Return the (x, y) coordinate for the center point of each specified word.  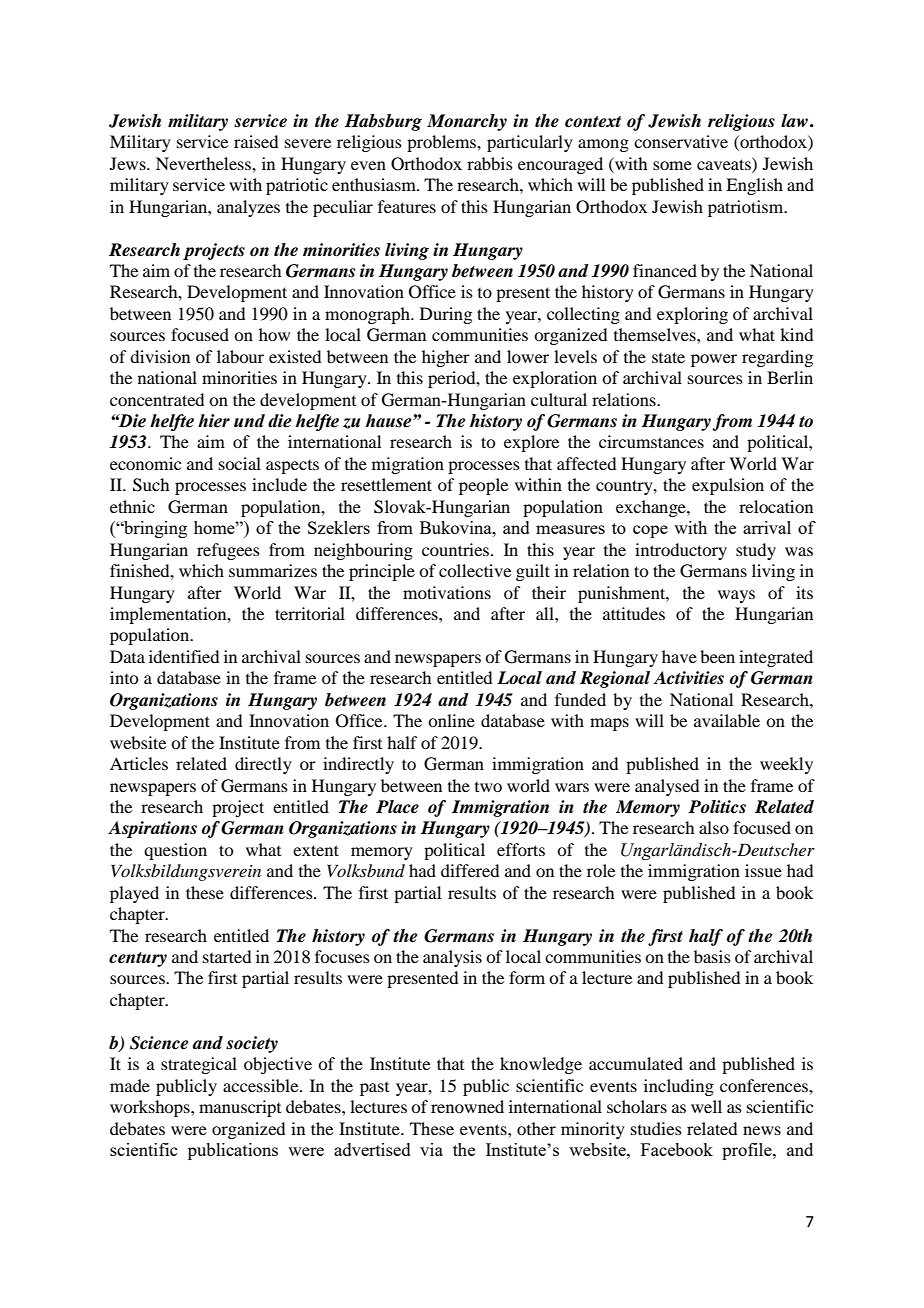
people (483, 486)
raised (256, 141)
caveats (725, 163)
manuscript (240, 1108)
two (488, 787)
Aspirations (152, 829)
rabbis (490, 163)
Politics (717, 807)
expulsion (728, 486)
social (240, 463)
